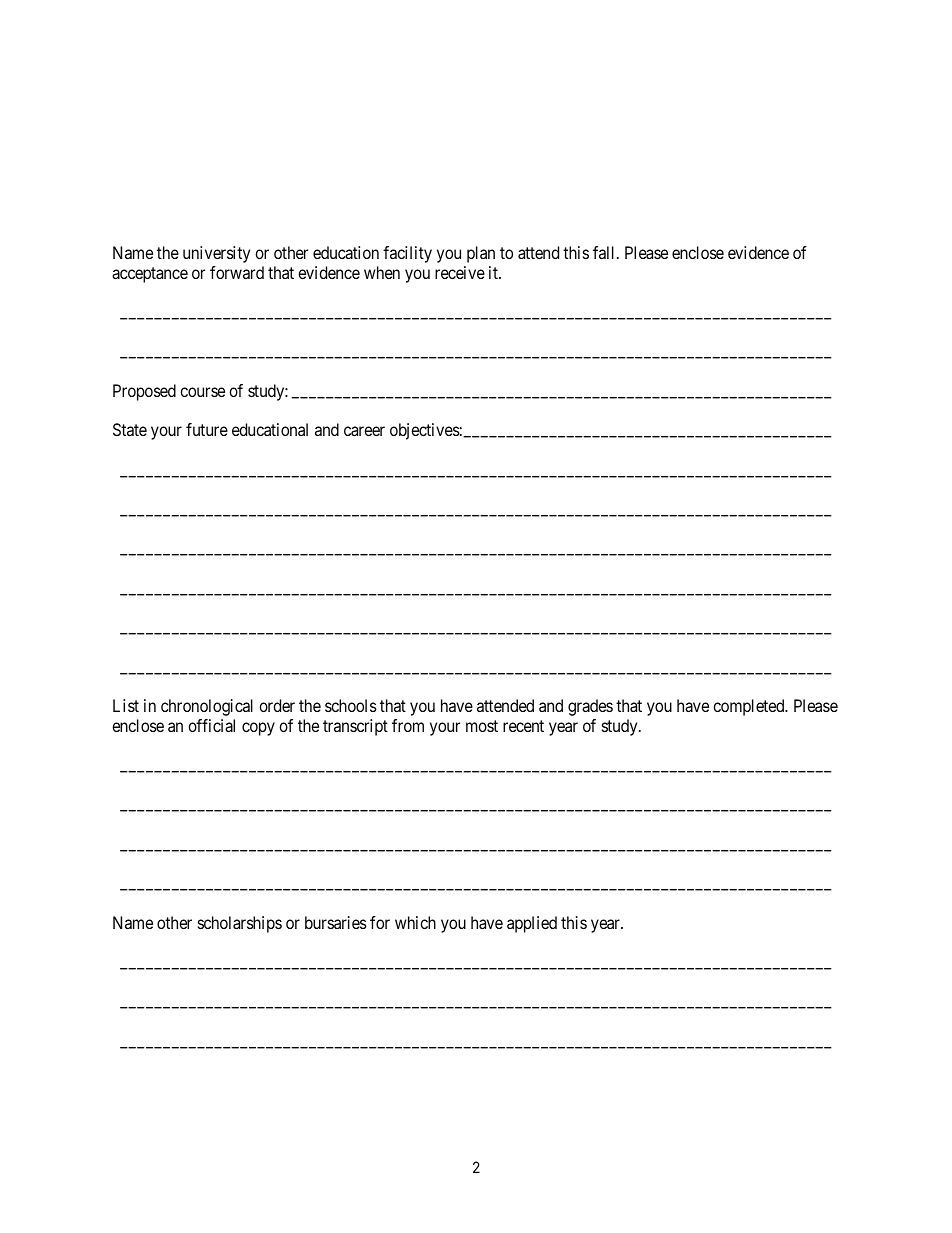 This page has width=952, height=1233. I want to click on scholarships, so click(240, 924).
